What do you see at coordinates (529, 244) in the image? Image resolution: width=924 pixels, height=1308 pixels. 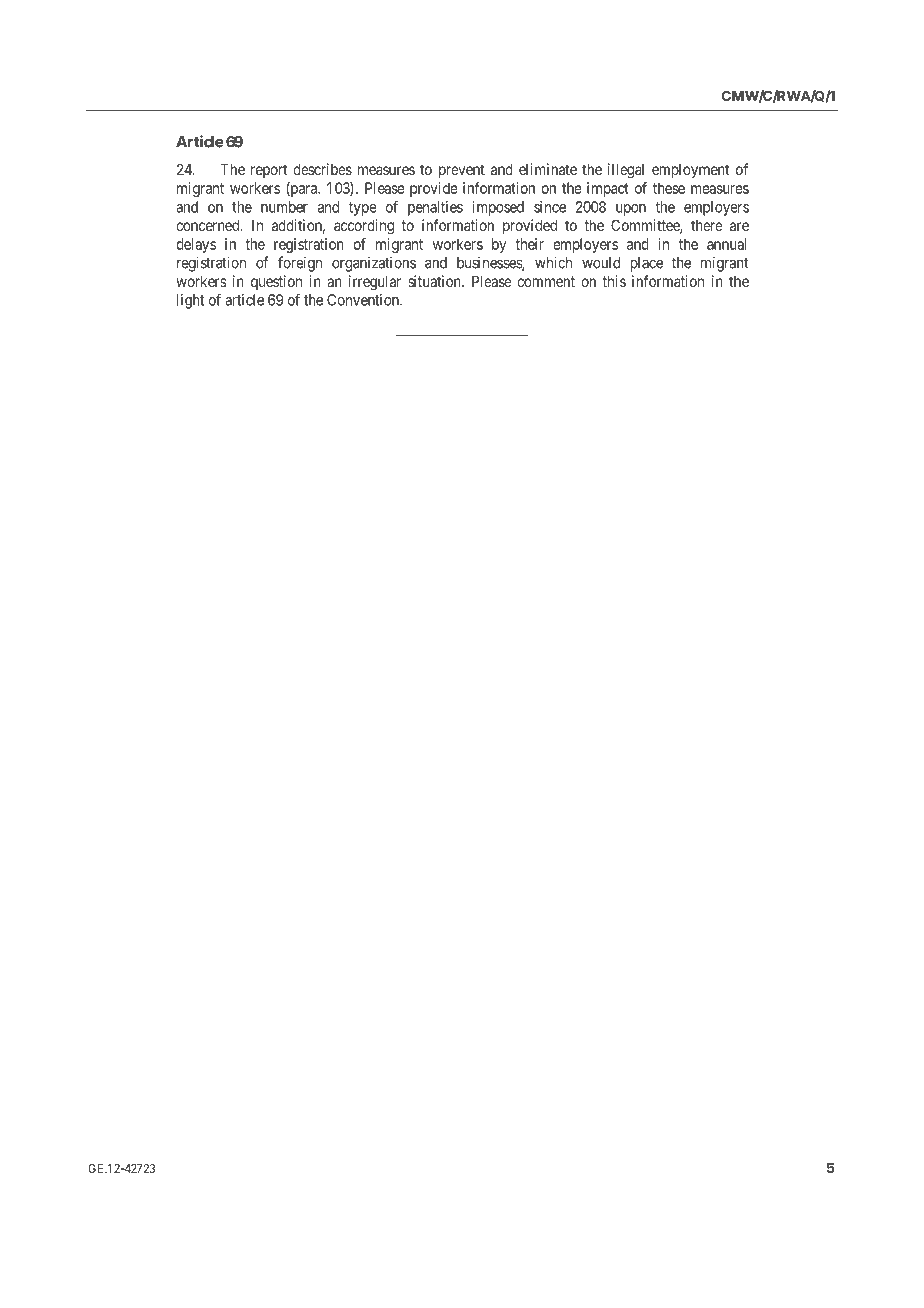 I see `their` at bounding box center [529, 244].
